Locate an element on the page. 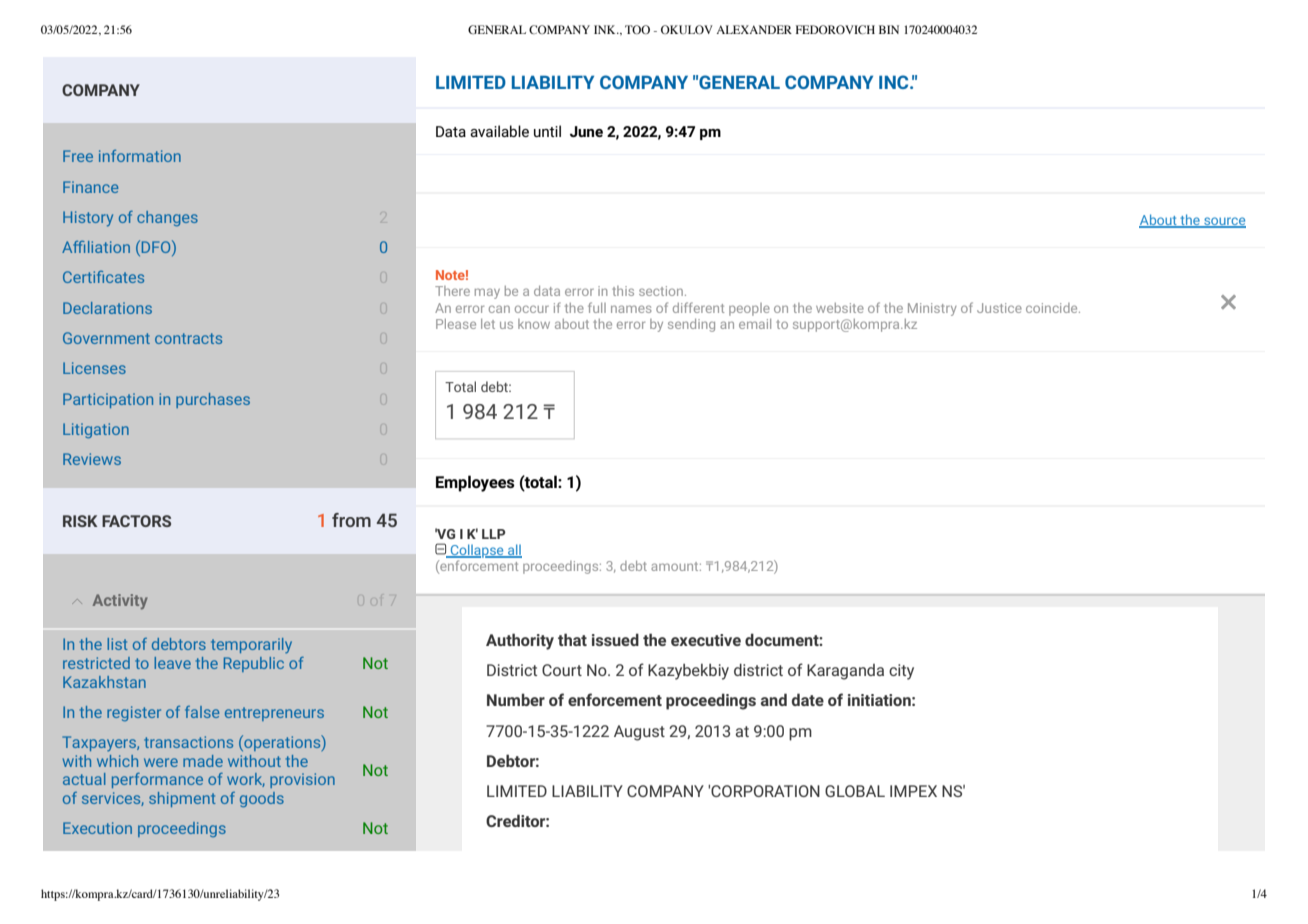 Image resolution: width=1308 pixels, height=924 pixels. August is located at coordinates (639, 733).
